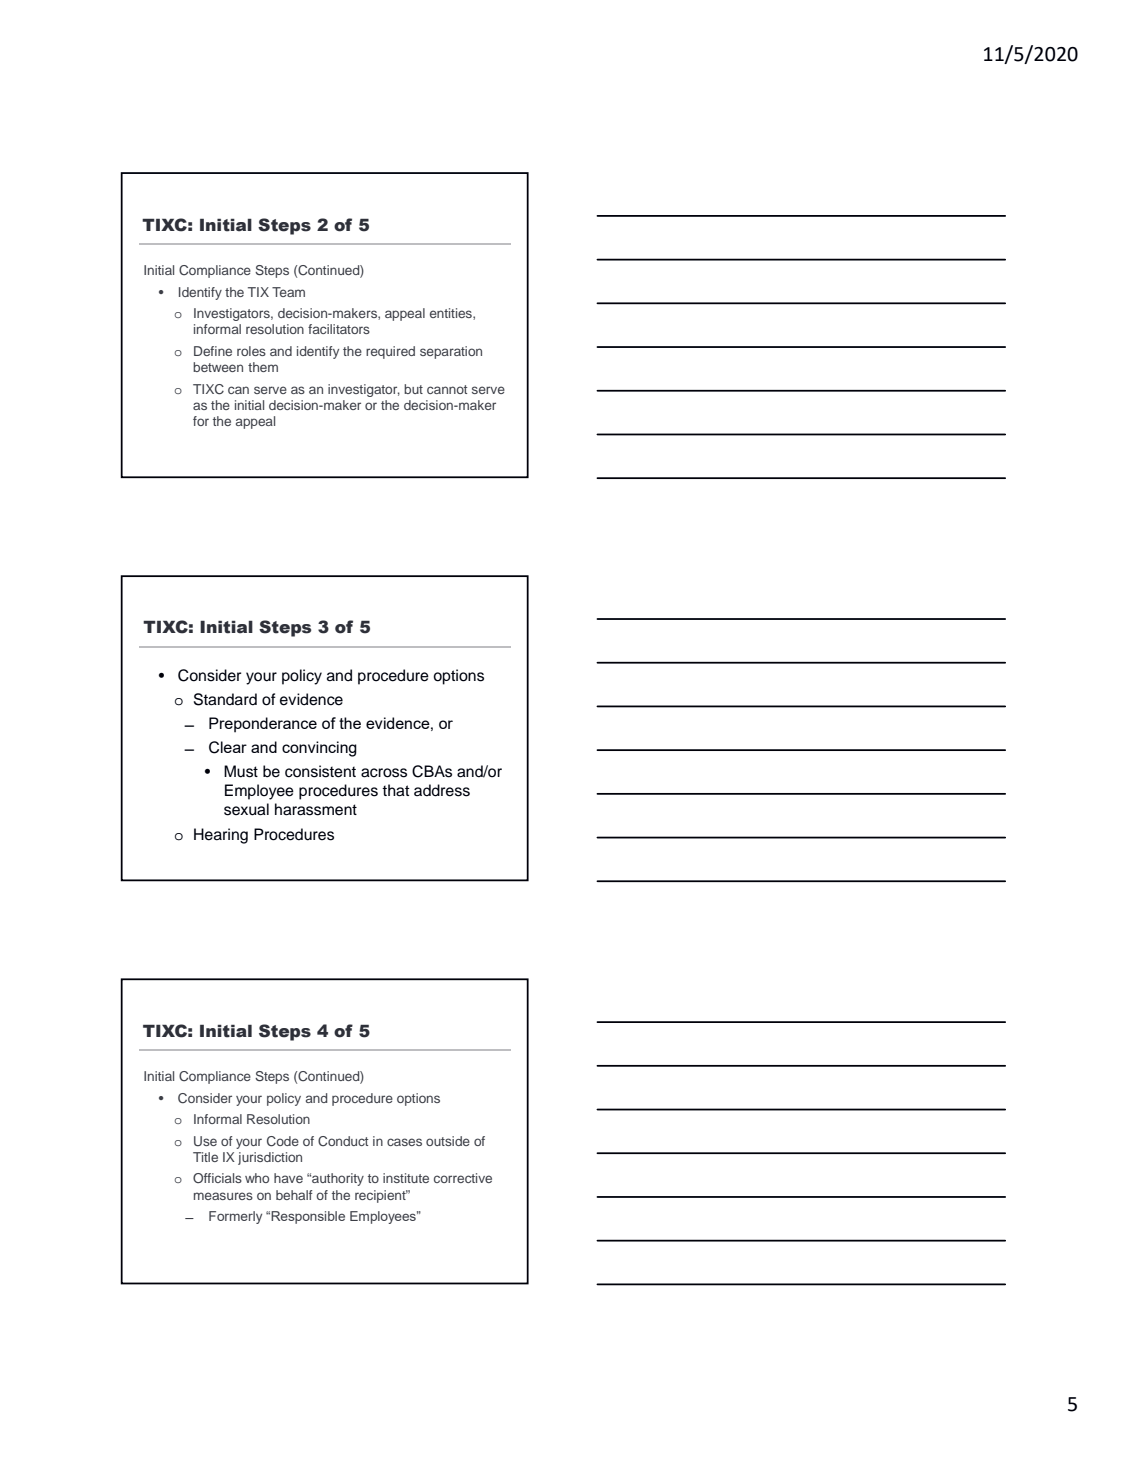 Image resolution: width=1126 pixels, height=1457 pixels. What do you see at coordinates (223, 1196) in the screenshot?
I see `measures` at bounding box center [223, 1196].
